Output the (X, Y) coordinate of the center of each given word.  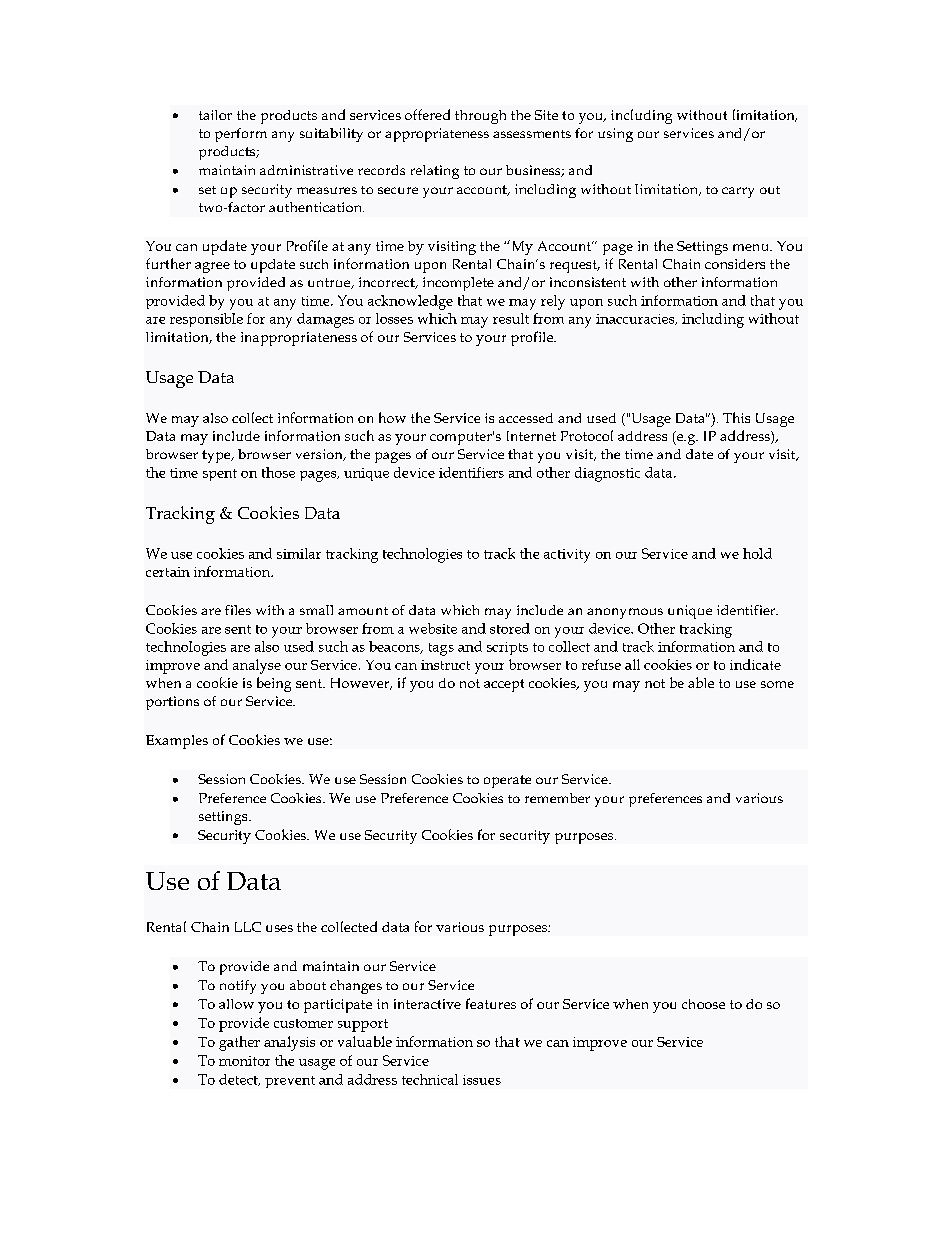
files (238, 610)
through (480, 117)
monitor (244, 1061)
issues (482, 1080)
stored (510, 628)
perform (241, 135)
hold (757, 553)
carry (738, 192)
